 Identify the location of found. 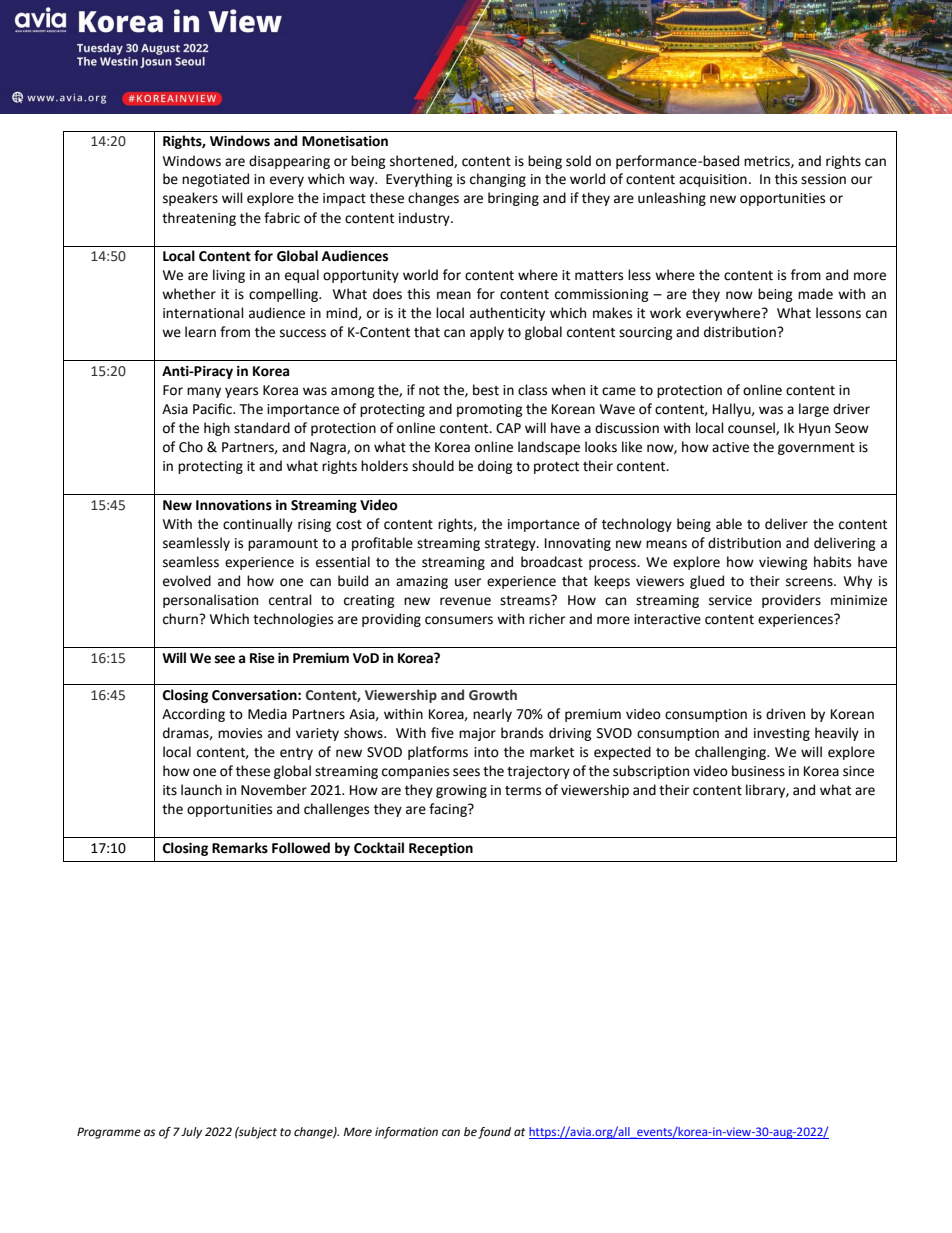
(494, 1133).
